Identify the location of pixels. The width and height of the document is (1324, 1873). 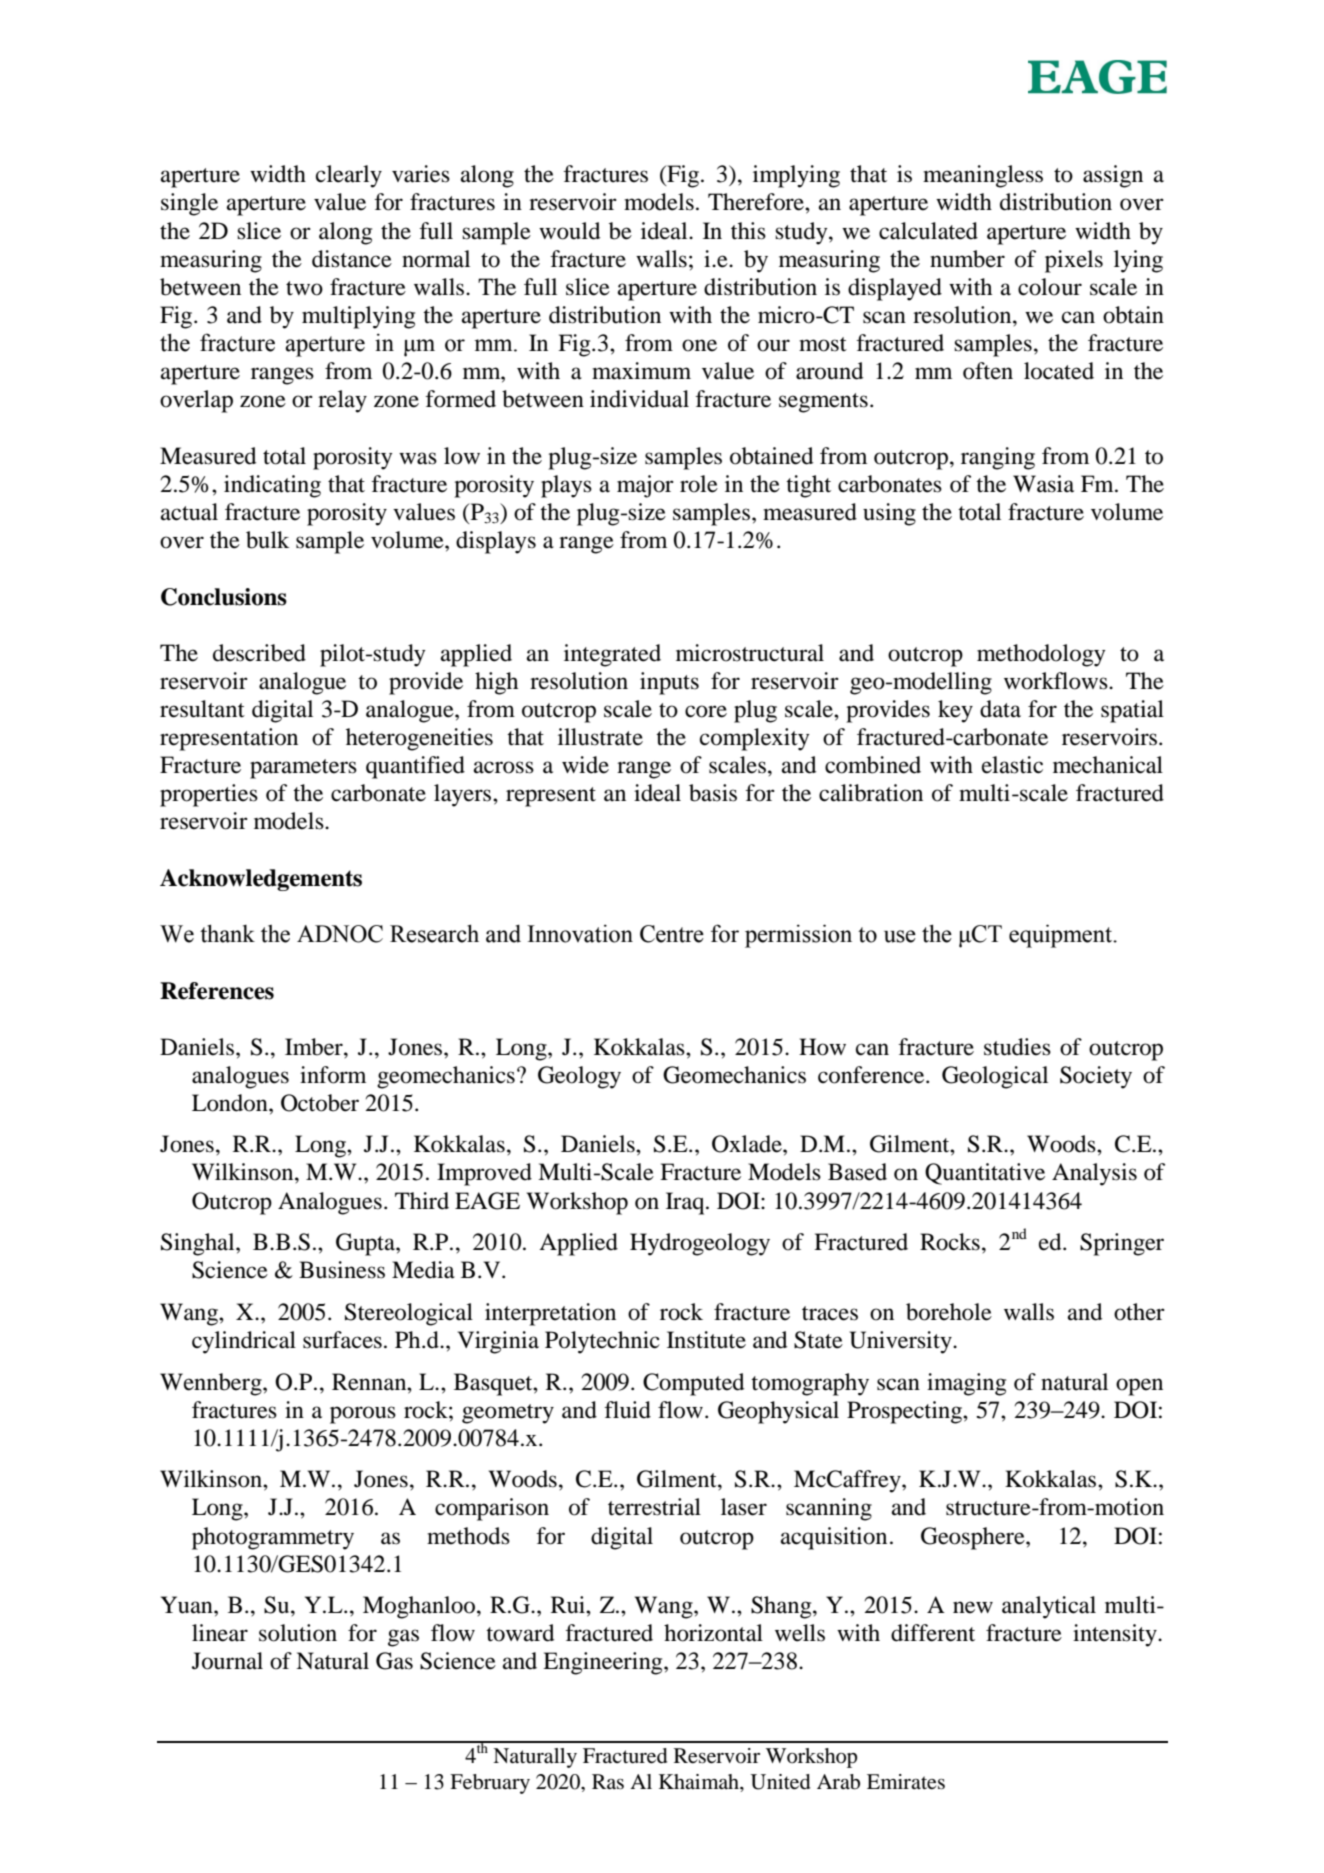
(1074, 261).
